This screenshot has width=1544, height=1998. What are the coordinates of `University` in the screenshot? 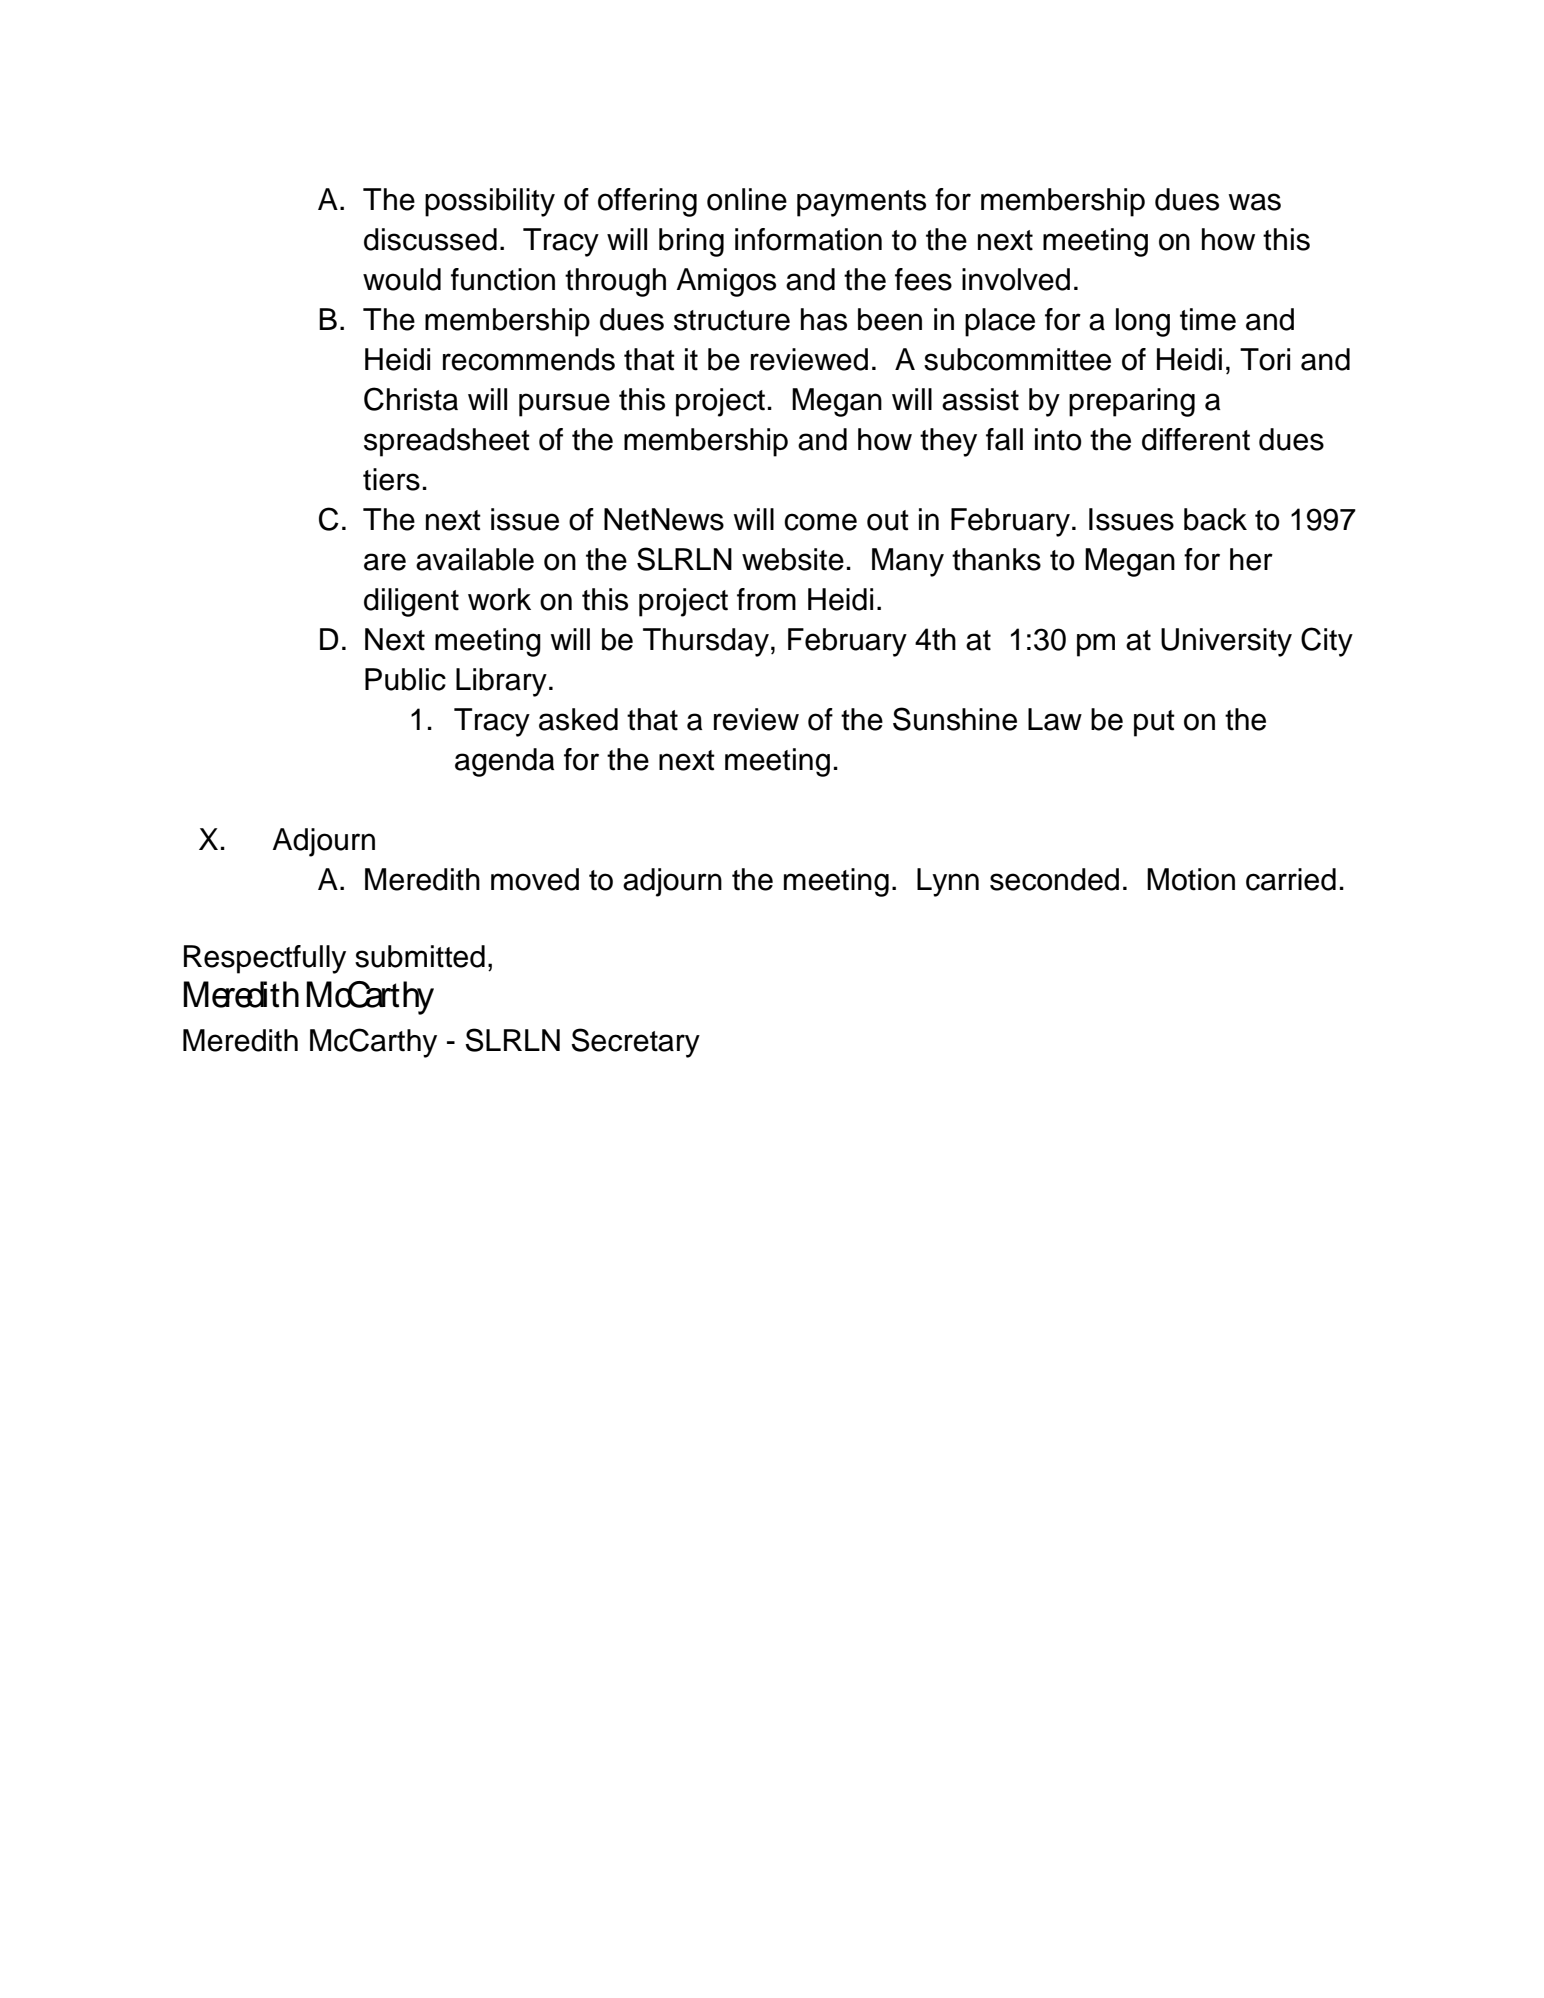 It's located at (1226, 642).
